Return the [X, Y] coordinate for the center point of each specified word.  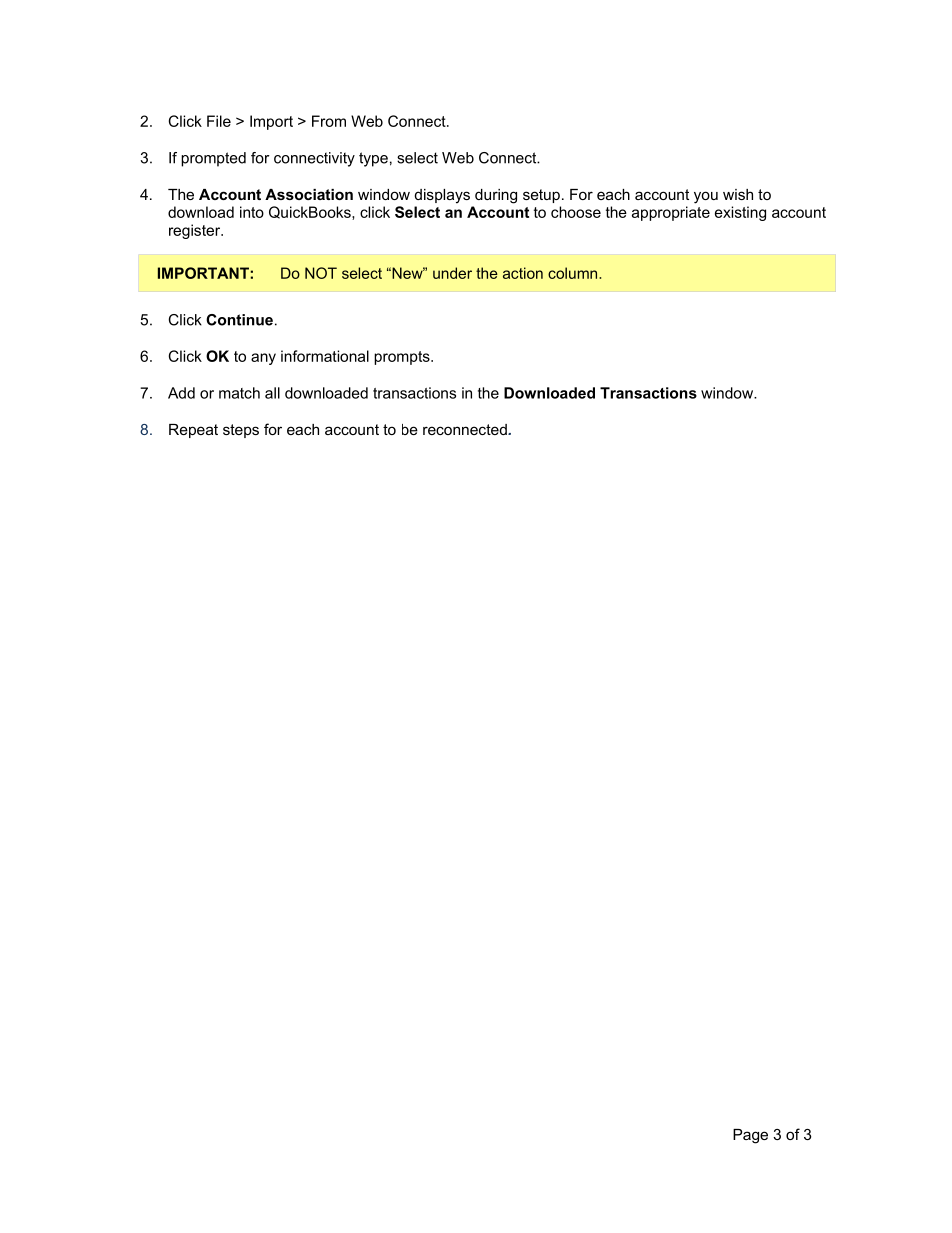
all [272, 393]
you [706, 197]
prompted [213, 159]
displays [442, 196]
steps [241, 431]
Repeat [193, 431]
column [574, 273]
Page [750, 1136]
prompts [403, 358]
